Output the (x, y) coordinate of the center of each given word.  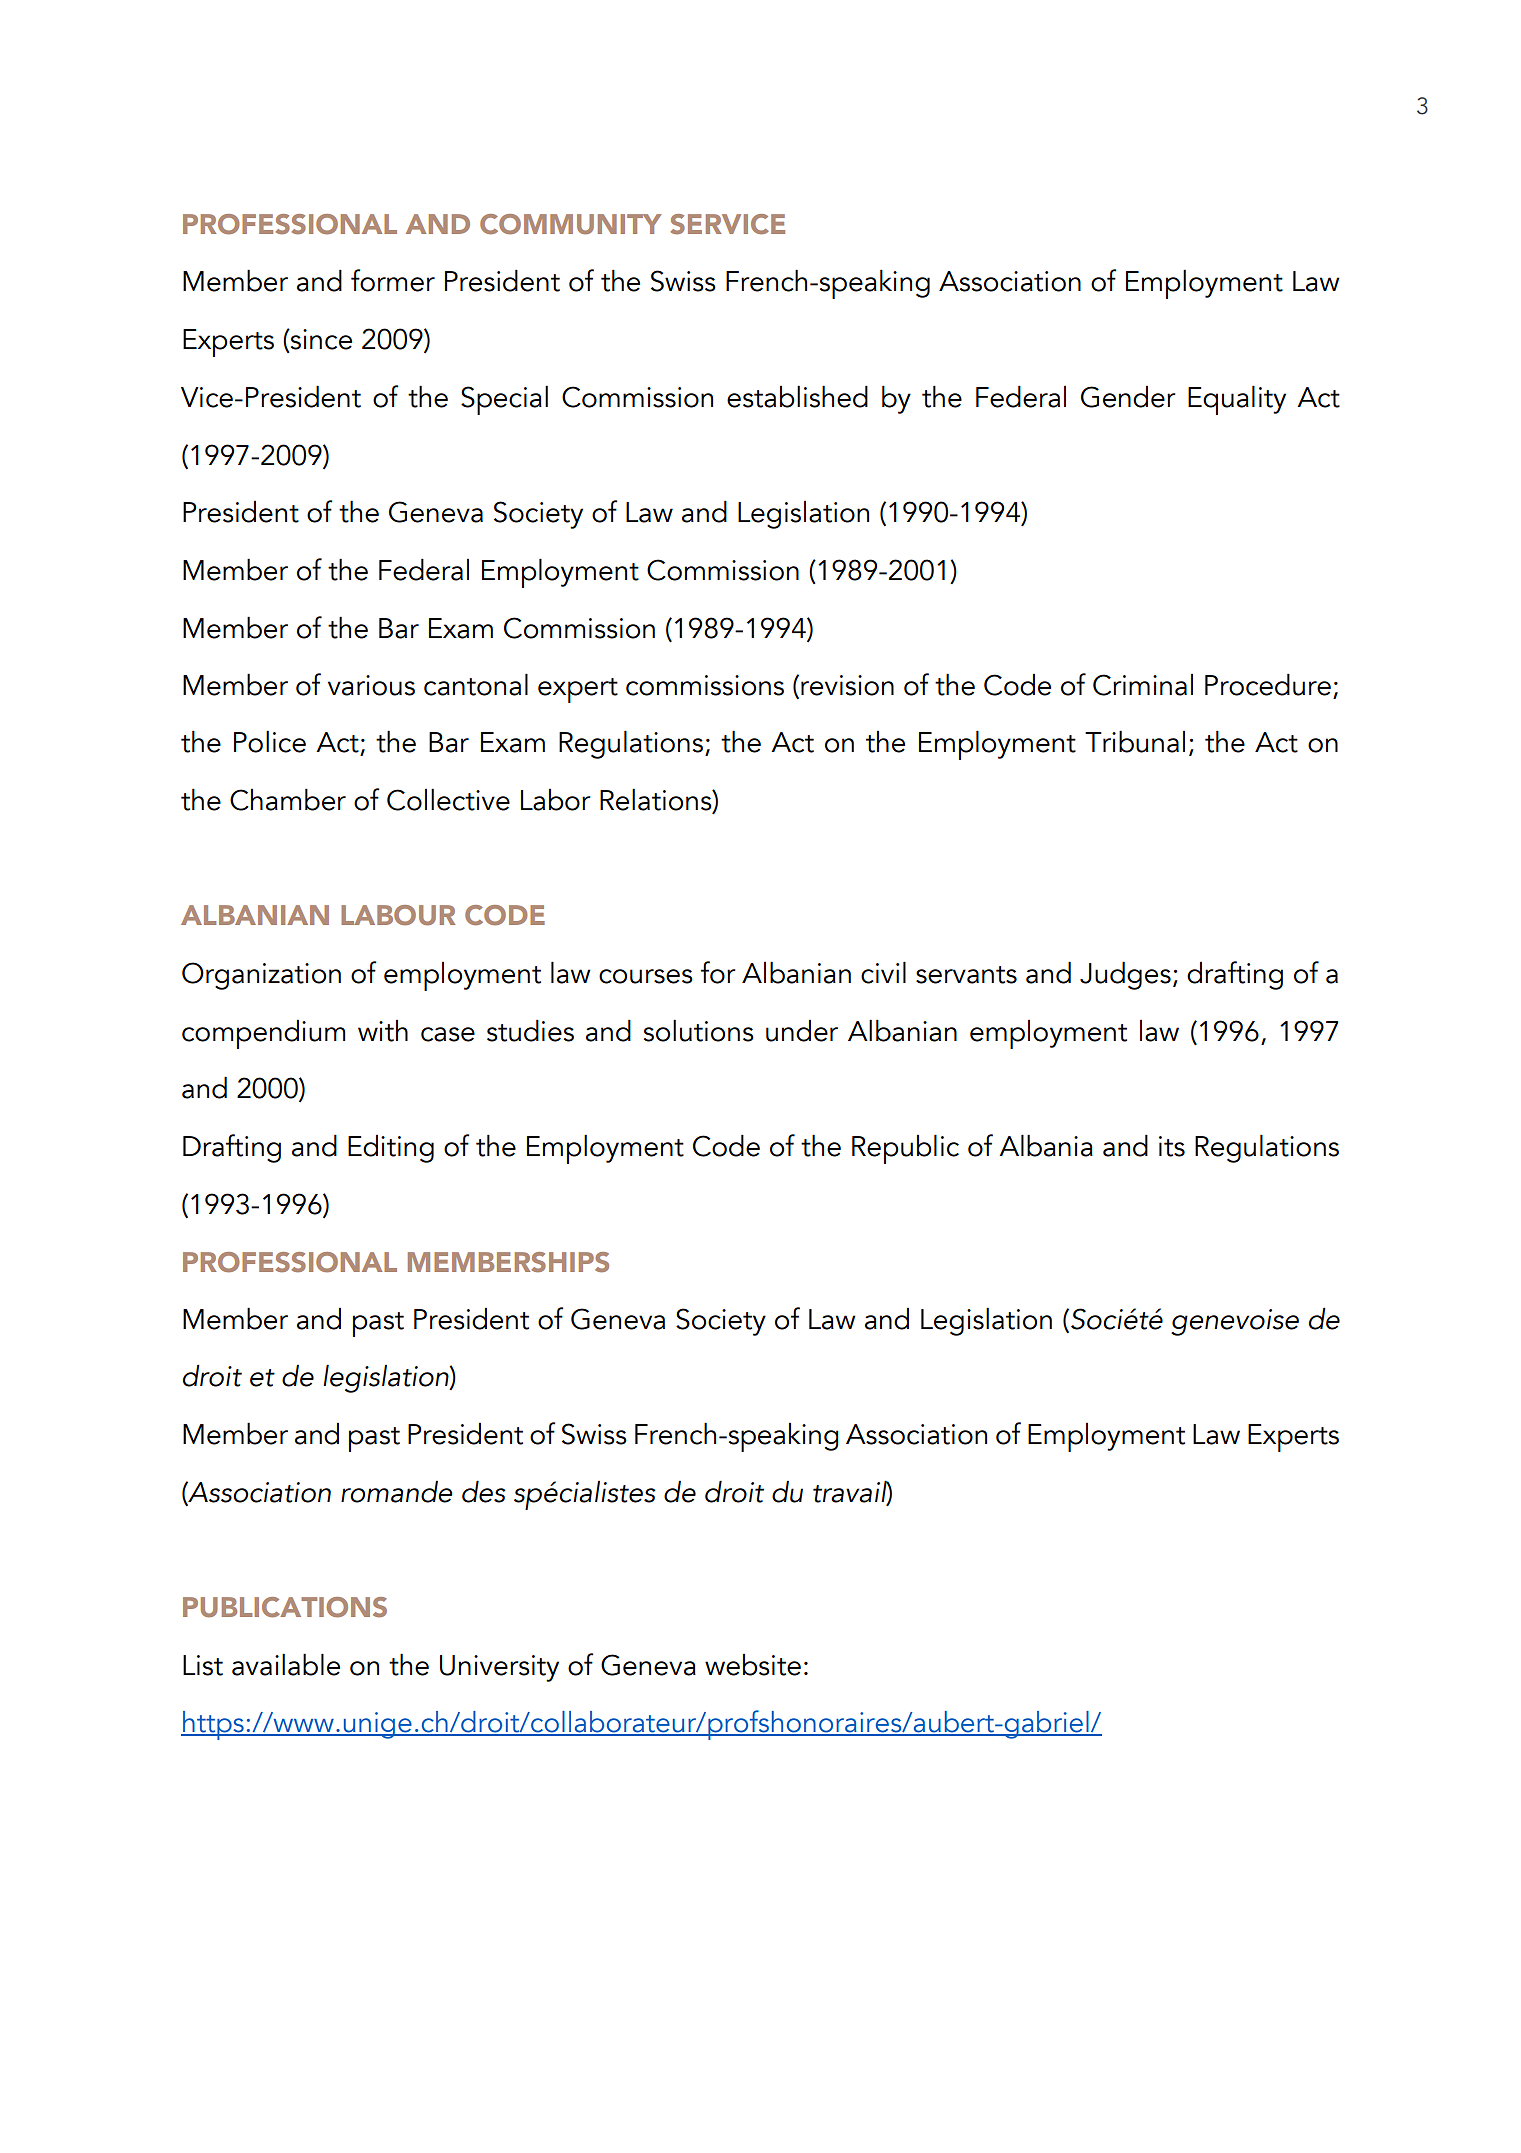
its (1172, 1146)
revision (847, 685)
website (753, 1665)
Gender (1128, 397)
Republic (905, 1149)
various (371, 685)
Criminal (1143, 685)
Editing (391, 1149)
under (802, 1031)
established (797, 396)
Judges (1125, 975)
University (499, 1668)
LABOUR (398, 915)
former (393, 280)
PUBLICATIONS (285, 1607)
